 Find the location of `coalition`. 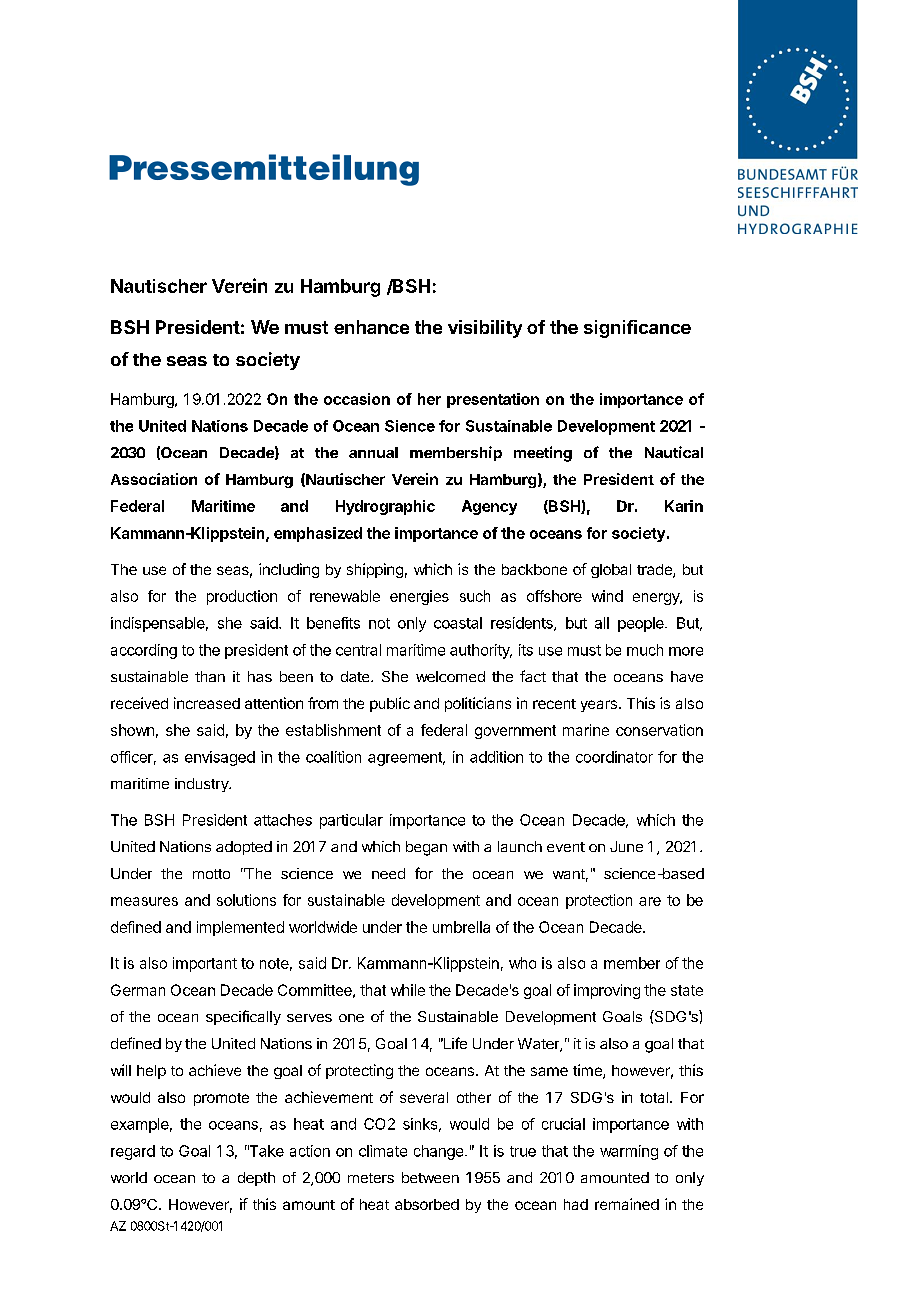

coalition is located at coordinates (333, 757).
